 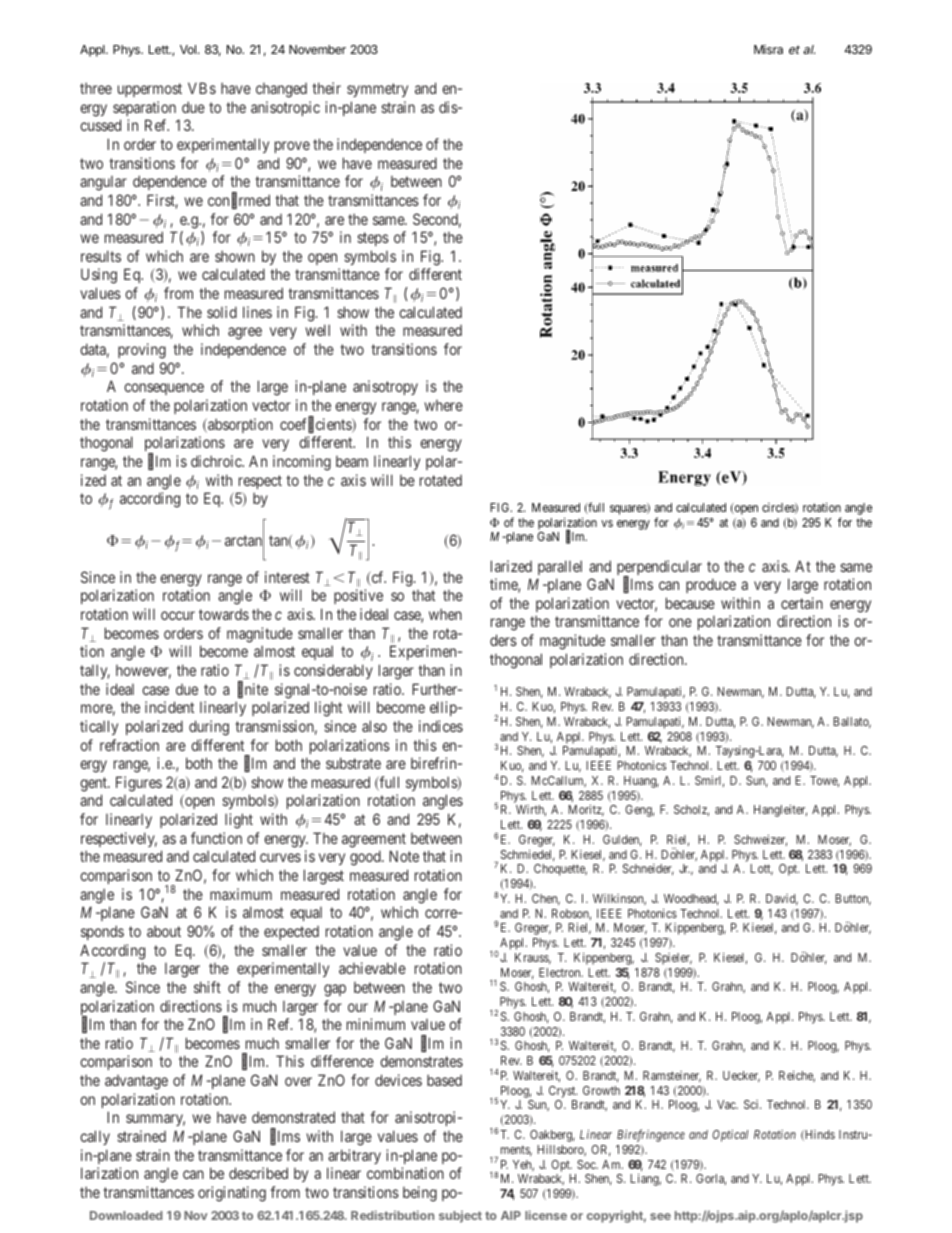 What do you see at coordinates (768, 49) in the screenshot?
I see `Misra` at bounding box center [768, 49].
